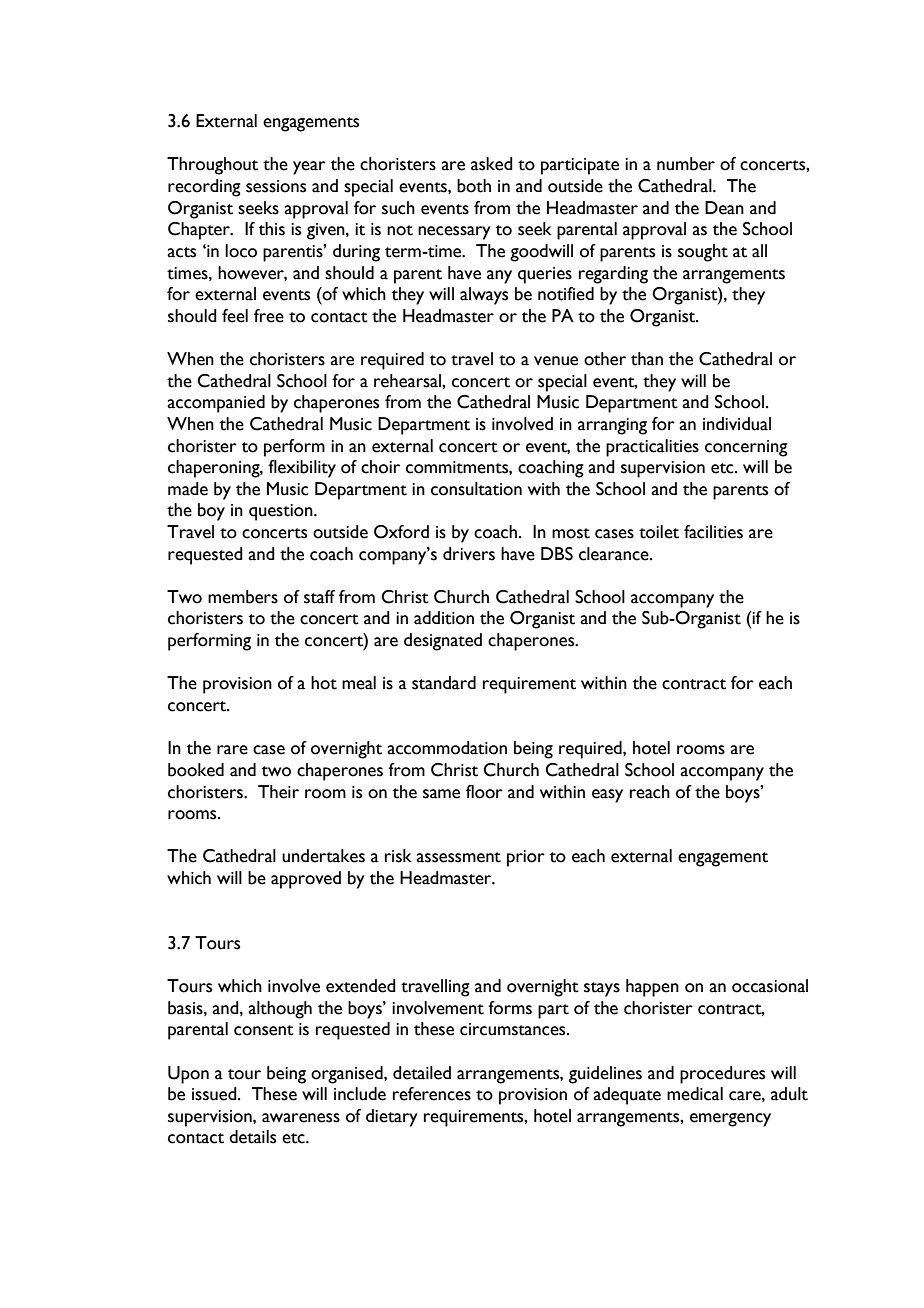  I want to click on designated, so click(443, 642).
